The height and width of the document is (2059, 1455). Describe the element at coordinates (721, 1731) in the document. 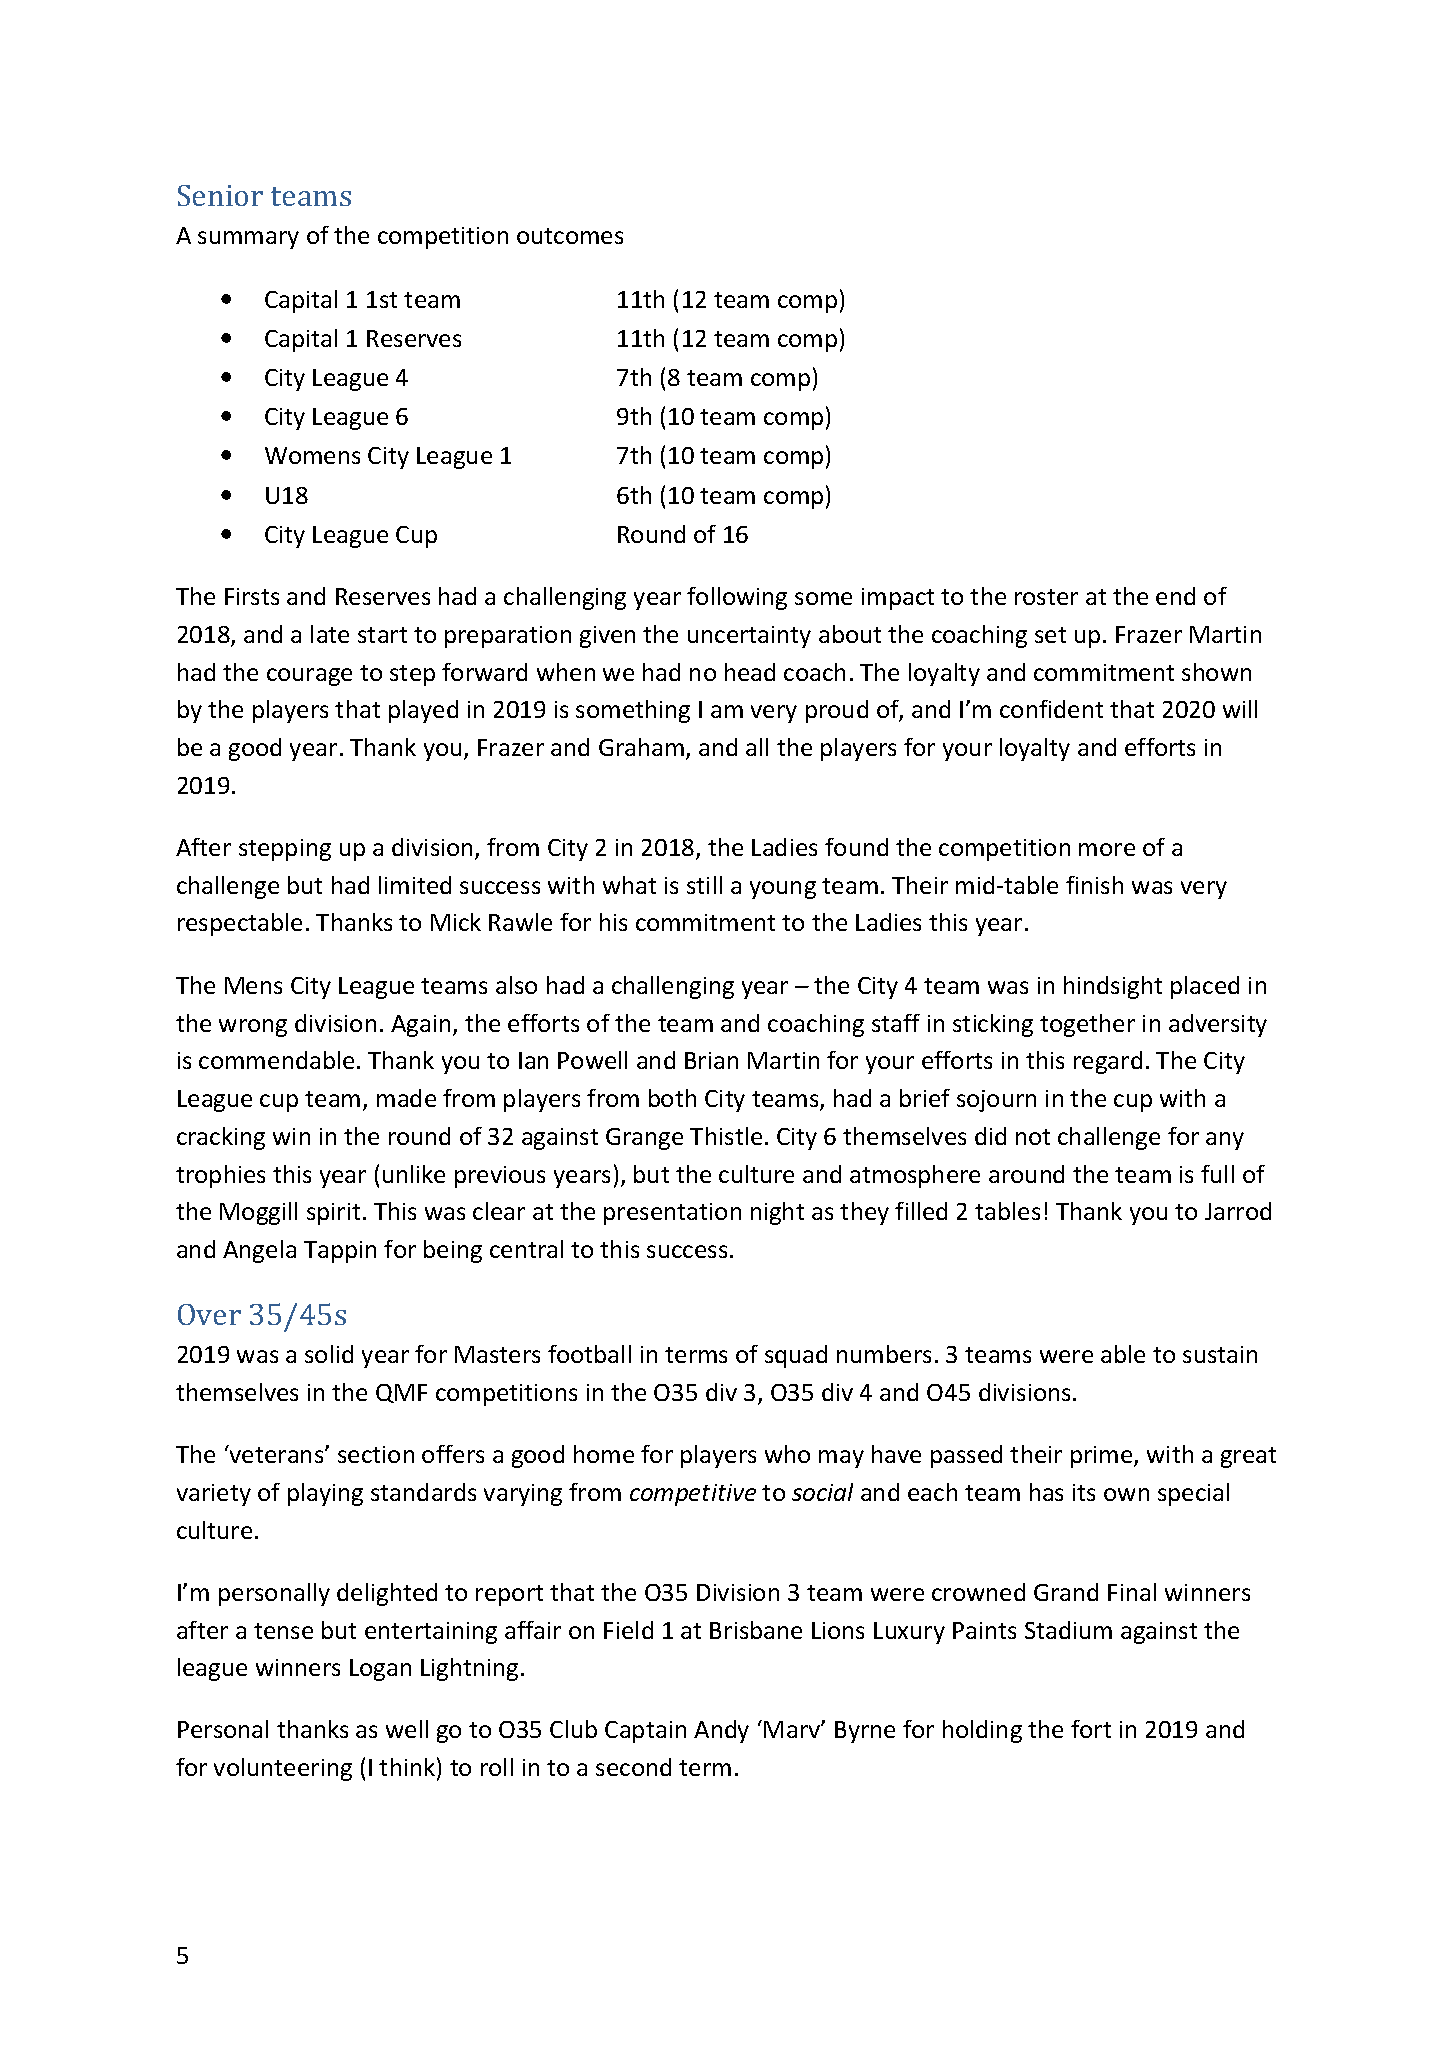

I see `Andy` at that location.
